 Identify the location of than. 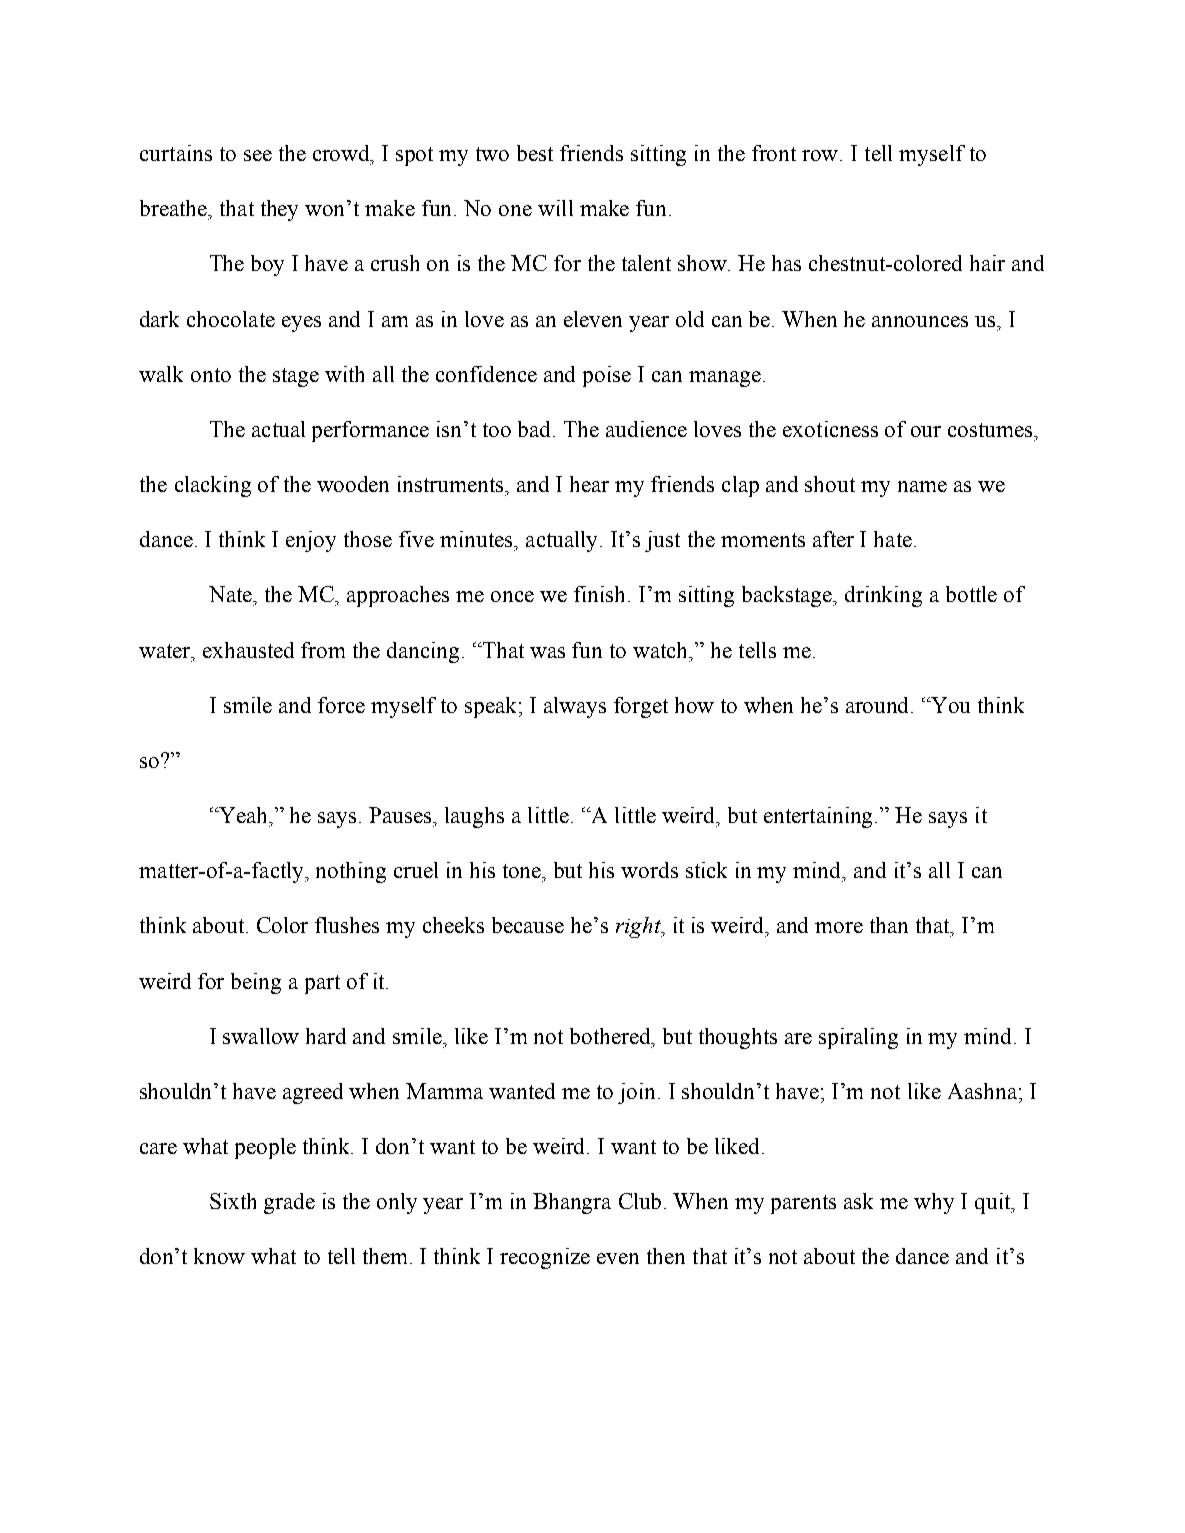
(889, 925).
